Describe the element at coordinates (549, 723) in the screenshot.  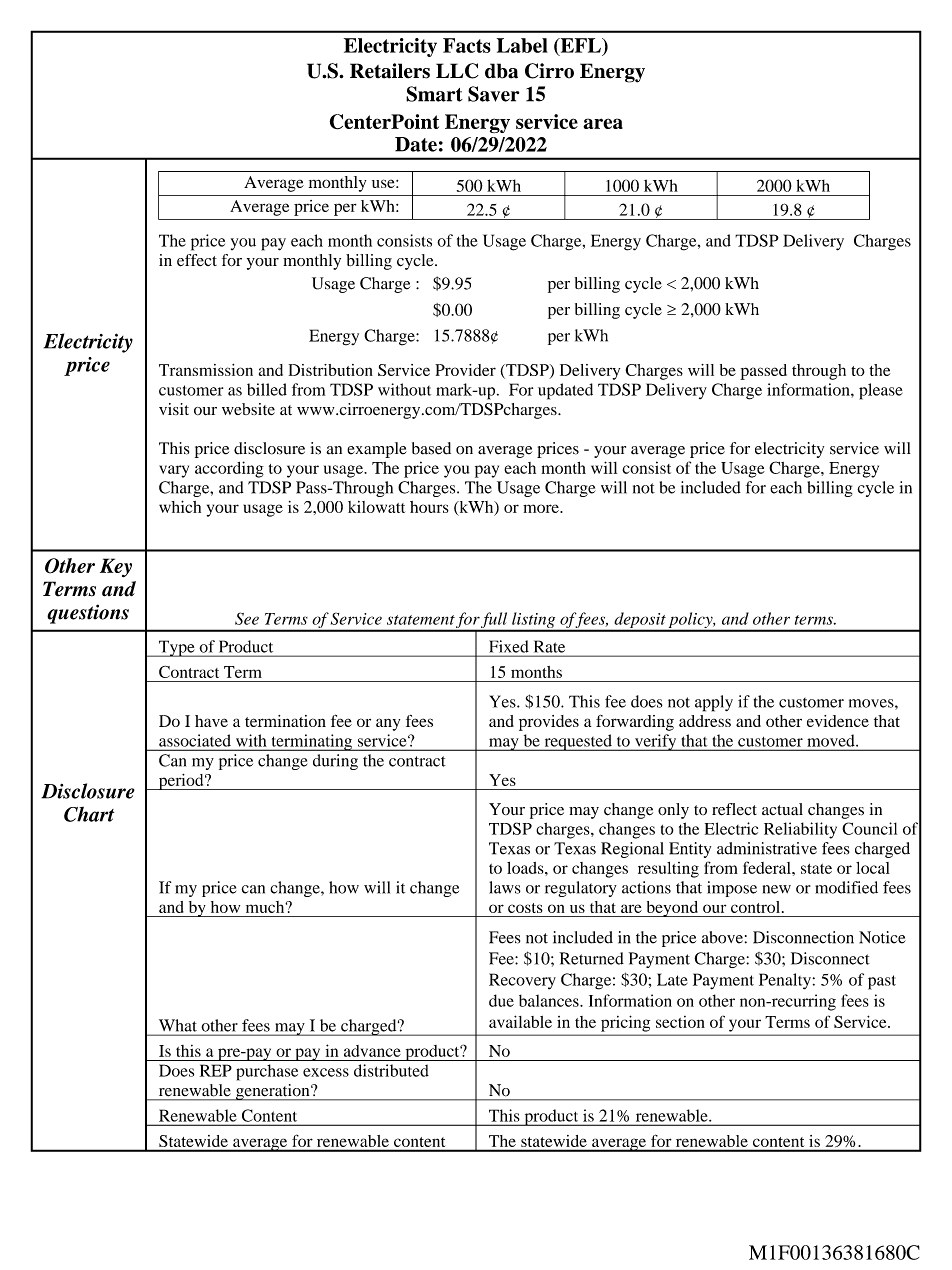
I see `provides` at that location.
